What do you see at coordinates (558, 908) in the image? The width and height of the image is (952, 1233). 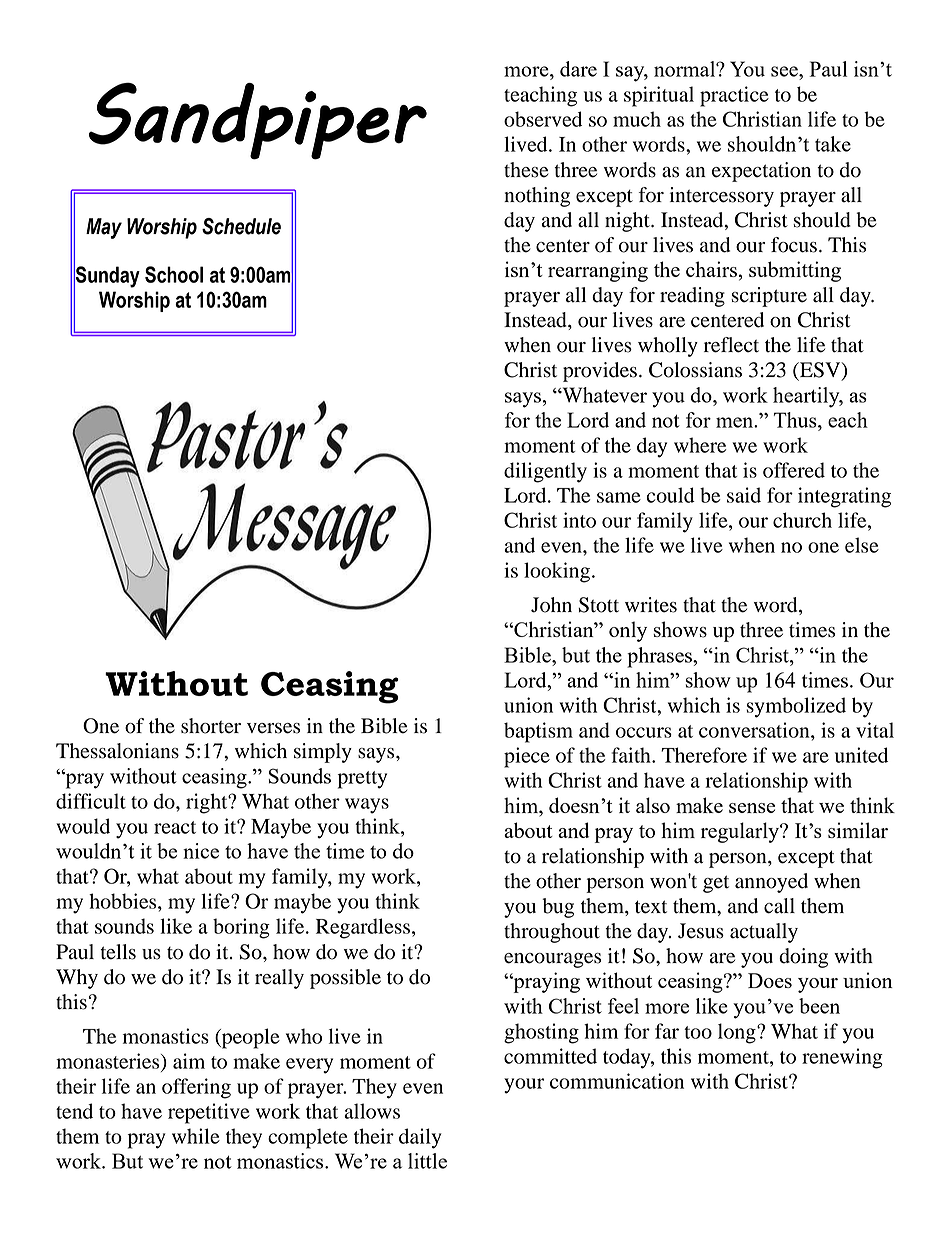 I see `bug` at bounding box center [558, 908].
